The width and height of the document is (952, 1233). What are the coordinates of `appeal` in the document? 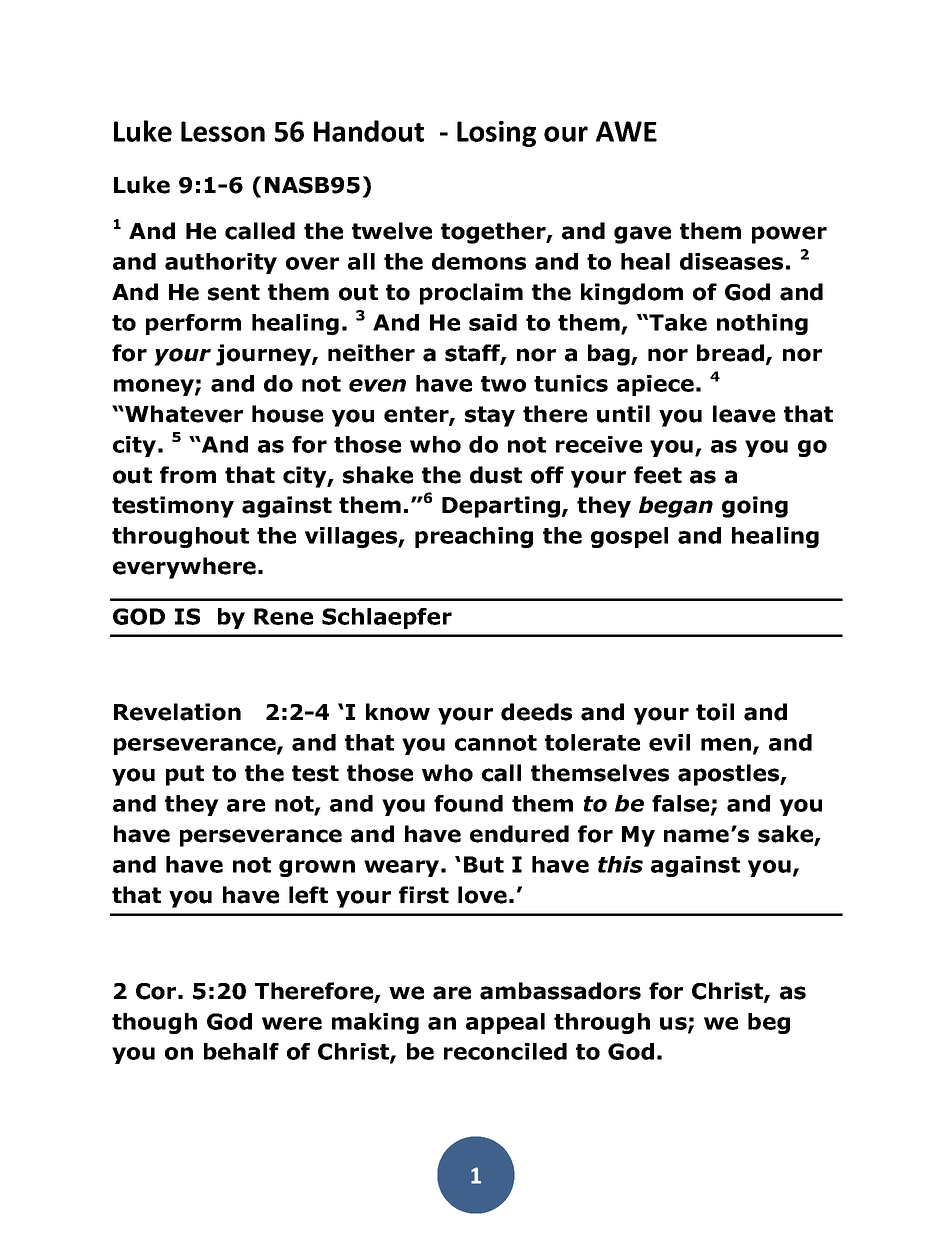 It's located at (505, 1023).
